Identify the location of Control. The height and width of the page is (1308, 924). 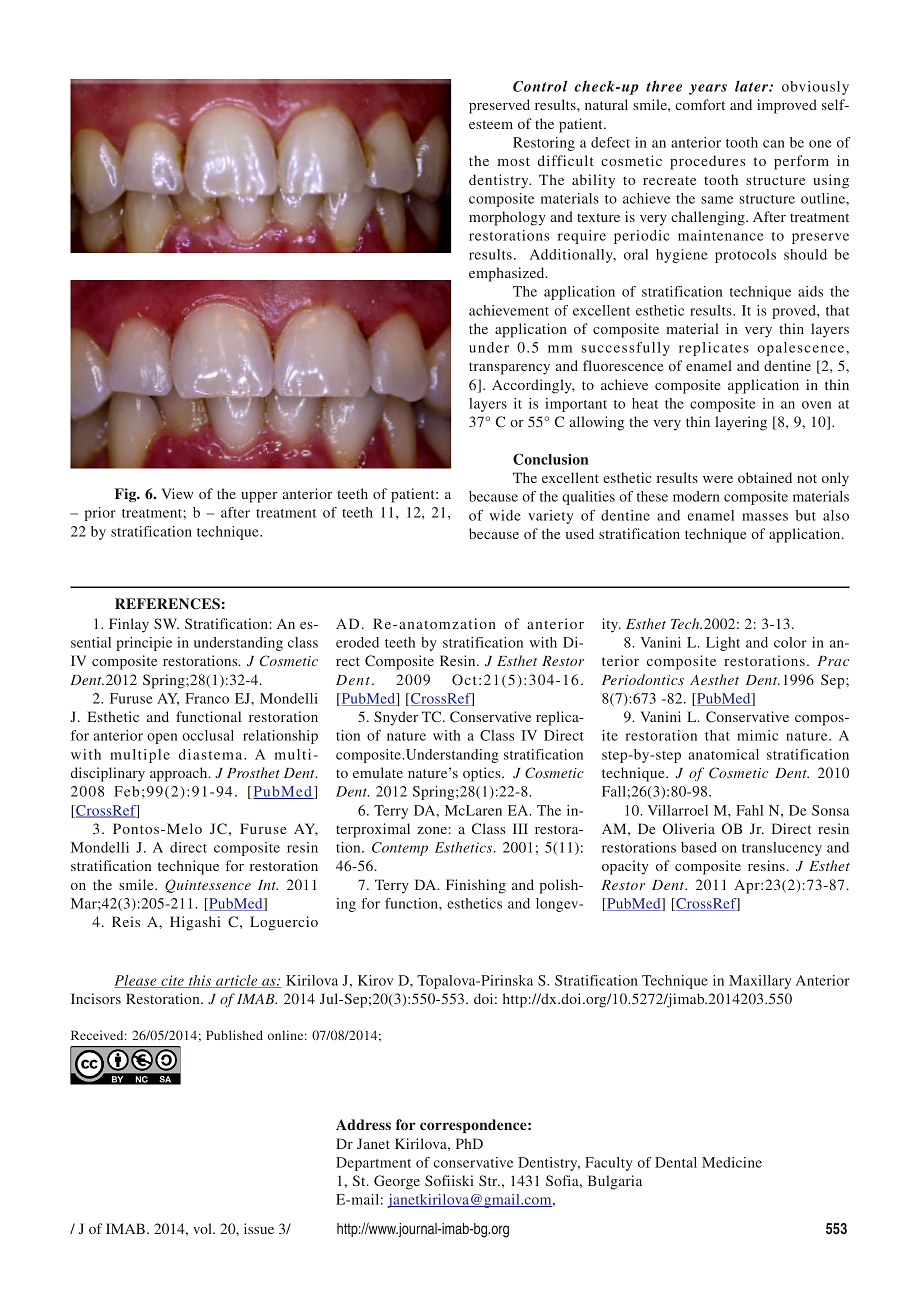
(540, 86).
